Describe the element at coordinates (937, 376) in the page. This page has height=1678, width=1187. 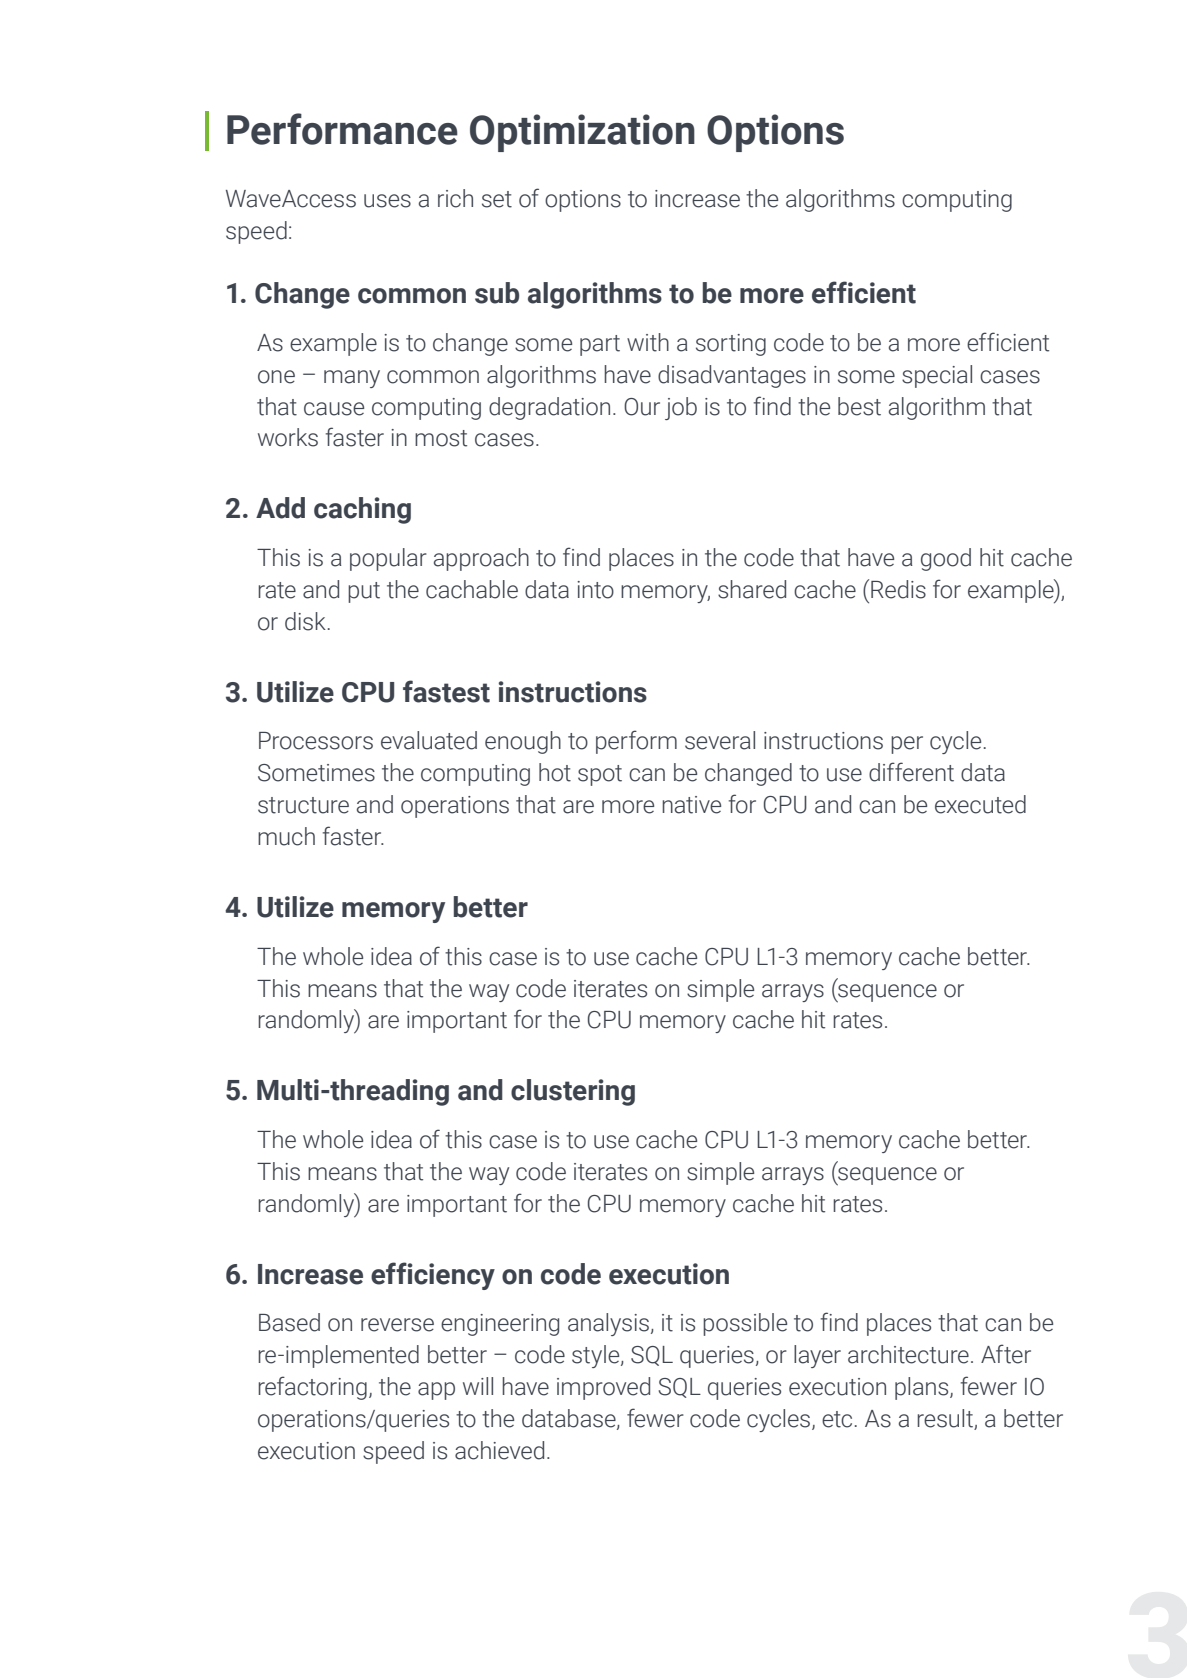
I see `special` at that location.
